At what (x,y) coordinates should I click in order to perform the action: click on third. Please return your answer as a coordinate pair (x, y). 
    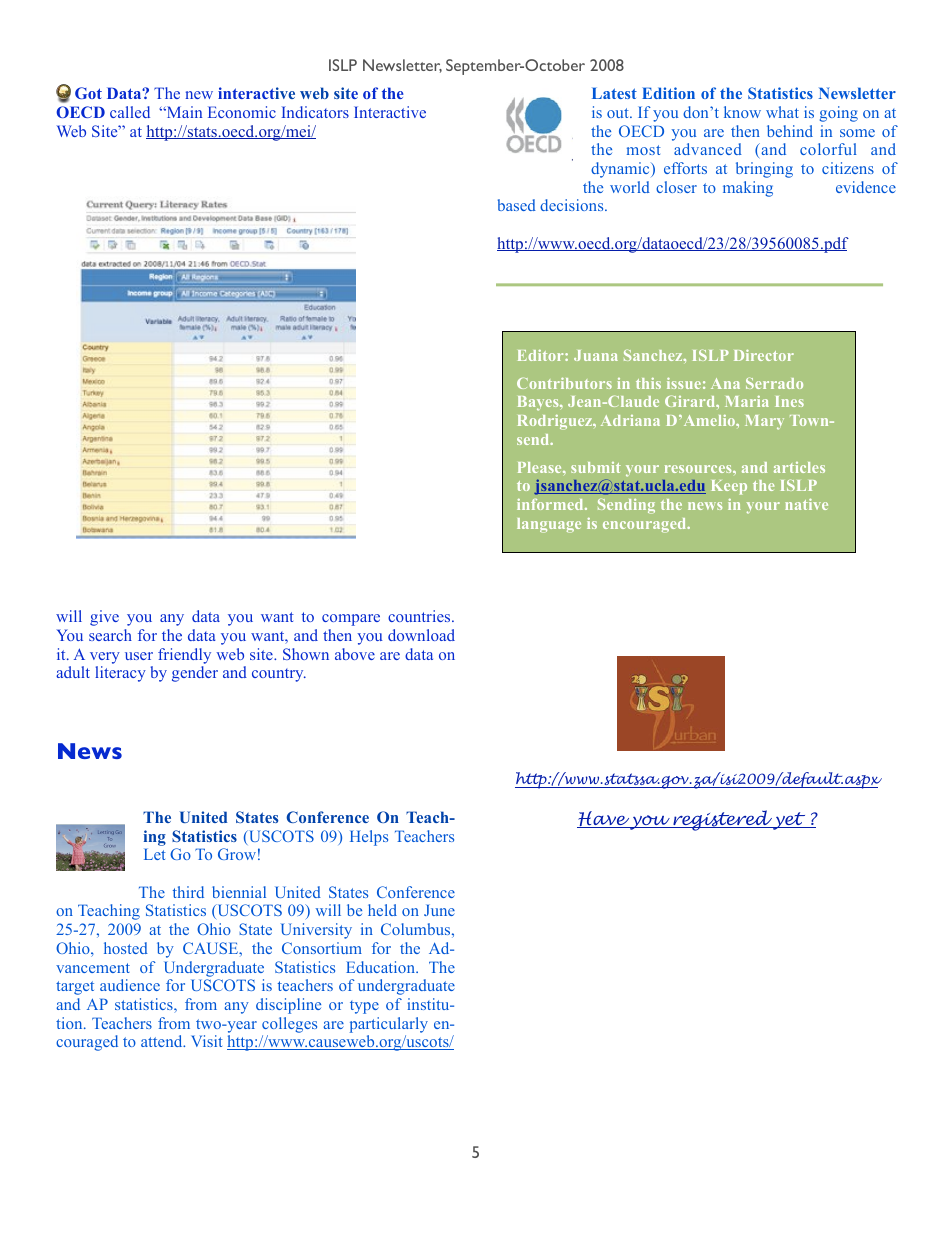
    Looking at the image, I should click on (188, 892).
